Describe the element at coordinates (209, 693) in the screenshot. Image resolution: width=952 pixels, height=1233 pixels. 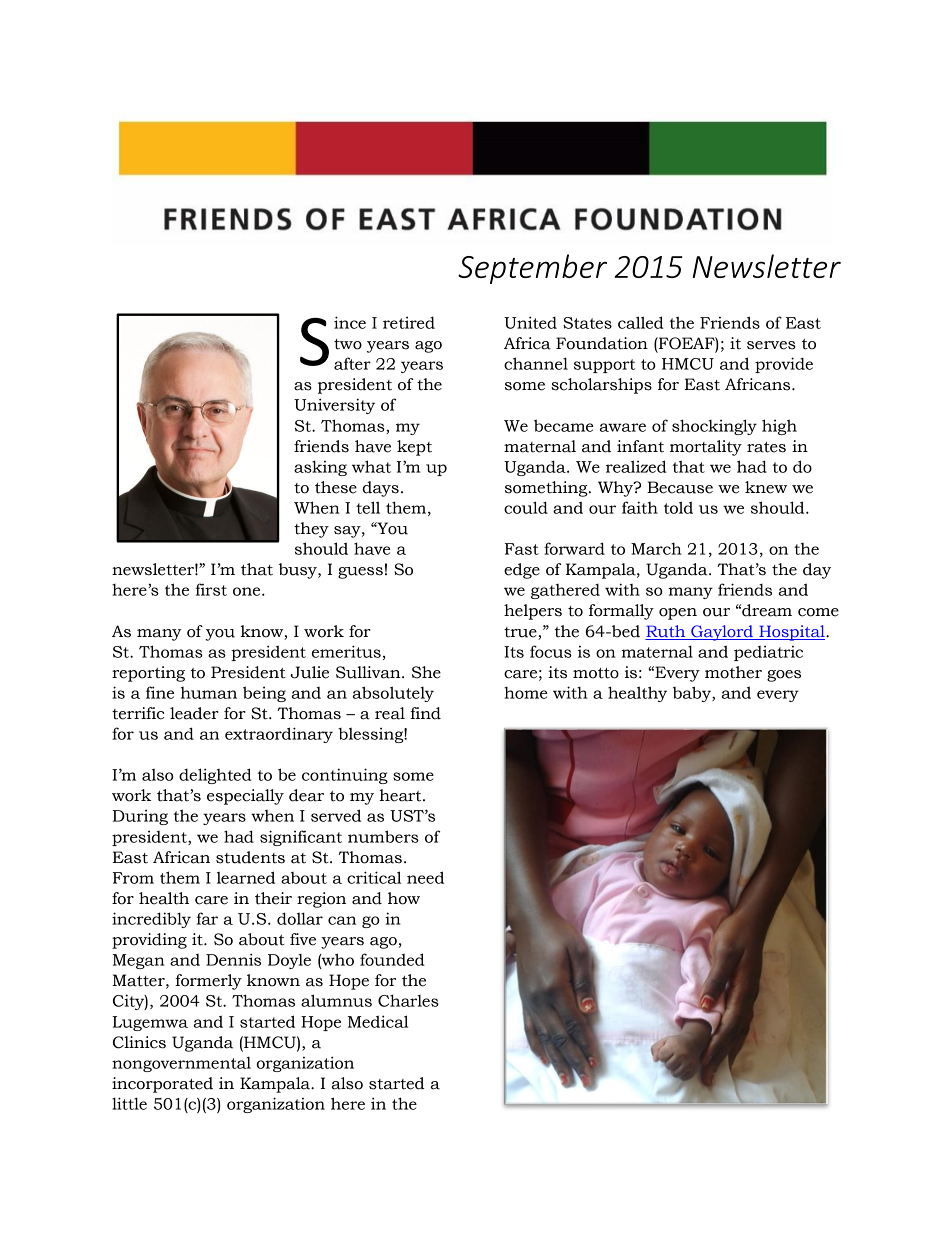
I see `human` at that location.
